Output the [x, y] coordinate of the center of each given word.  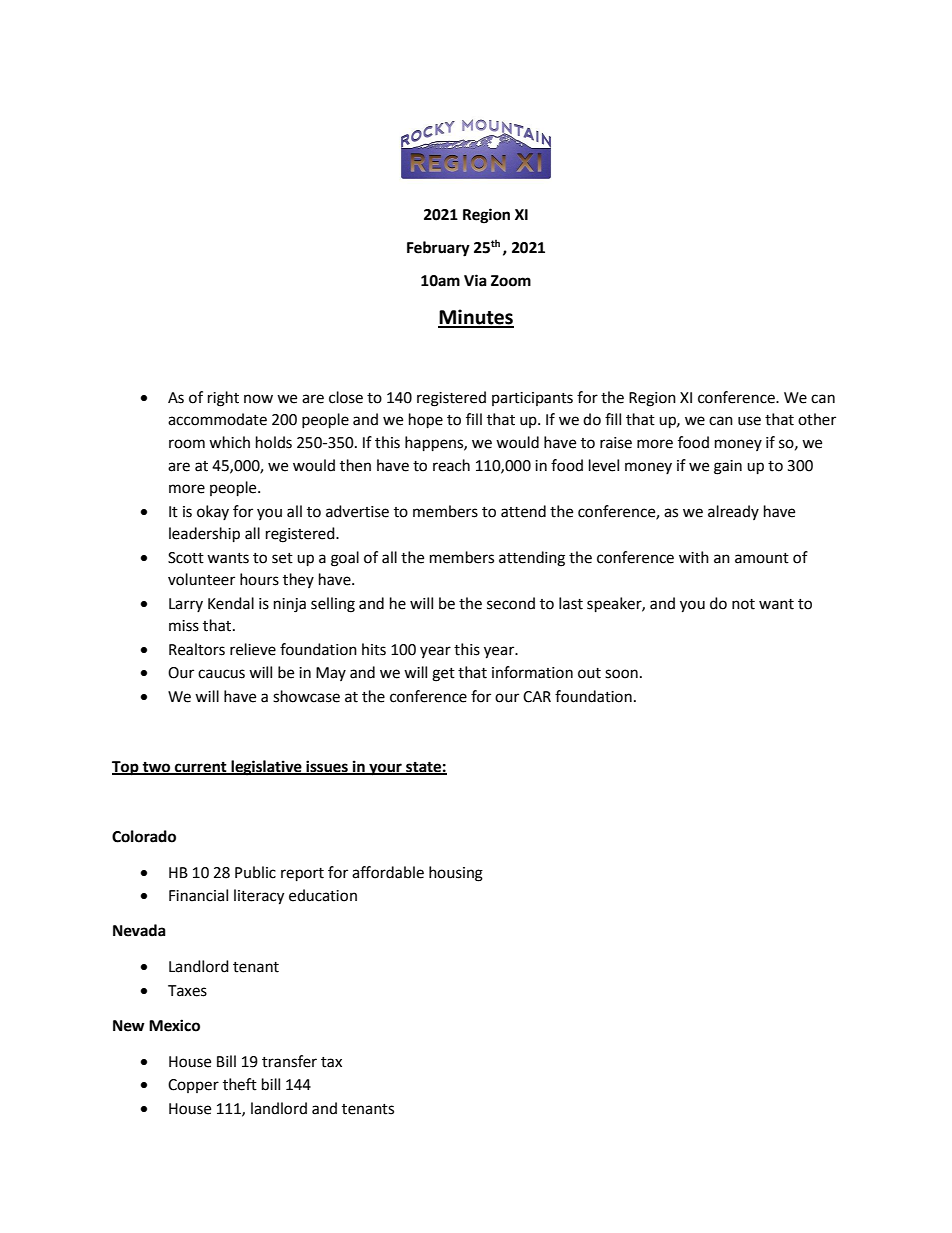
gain [728, 467]
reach [451, 465]
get [443, 675]
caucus [221, 674]
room [187, 444]
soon [621, 674]
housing [456, 874]
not [743, 604]
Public [255, 872]
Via [475, 280]
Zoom [511, 281]
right [223, 399]
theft [240, 1084]
